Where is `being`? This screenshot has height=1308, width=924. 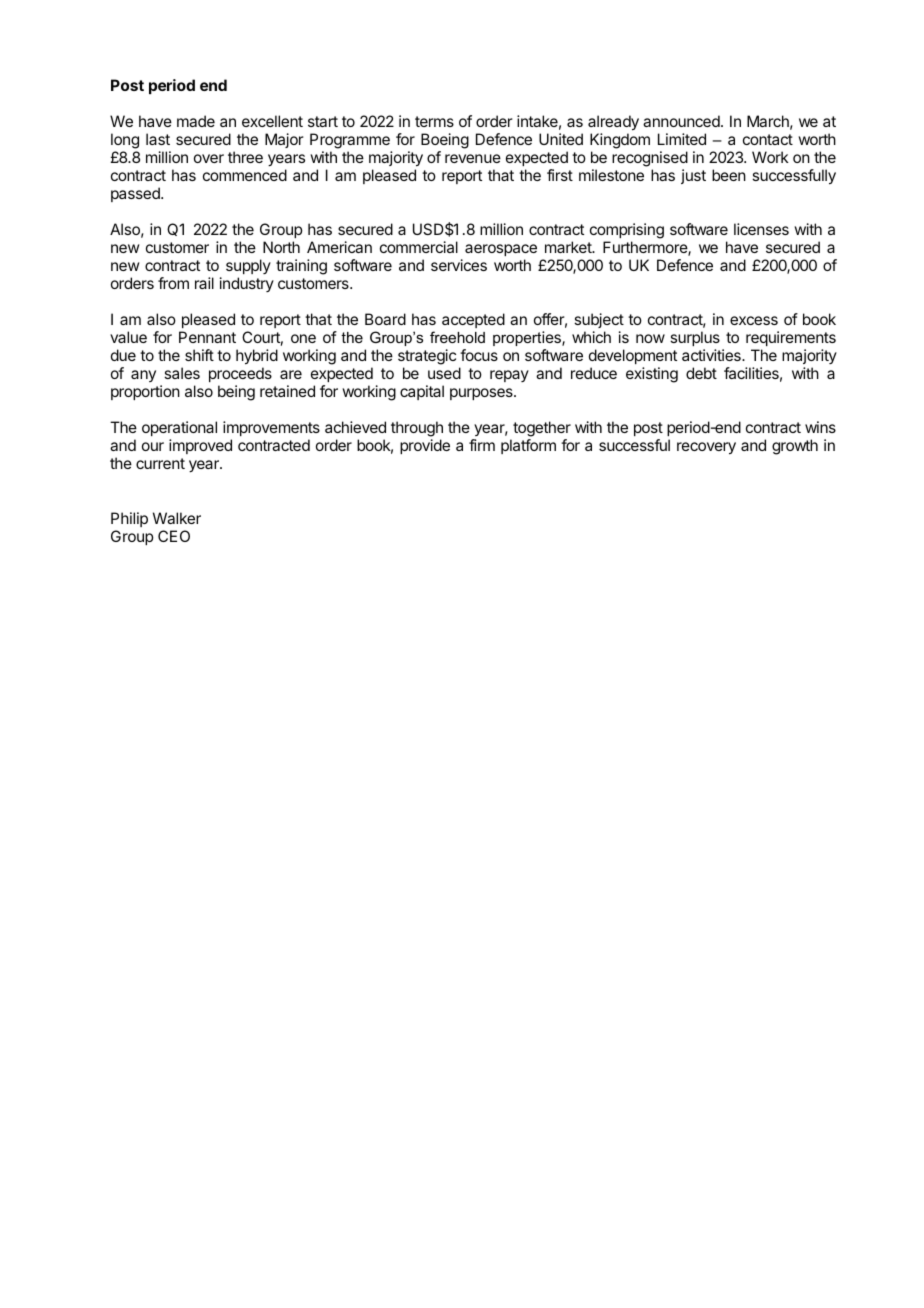
being is located at coordinates (236, 393).
